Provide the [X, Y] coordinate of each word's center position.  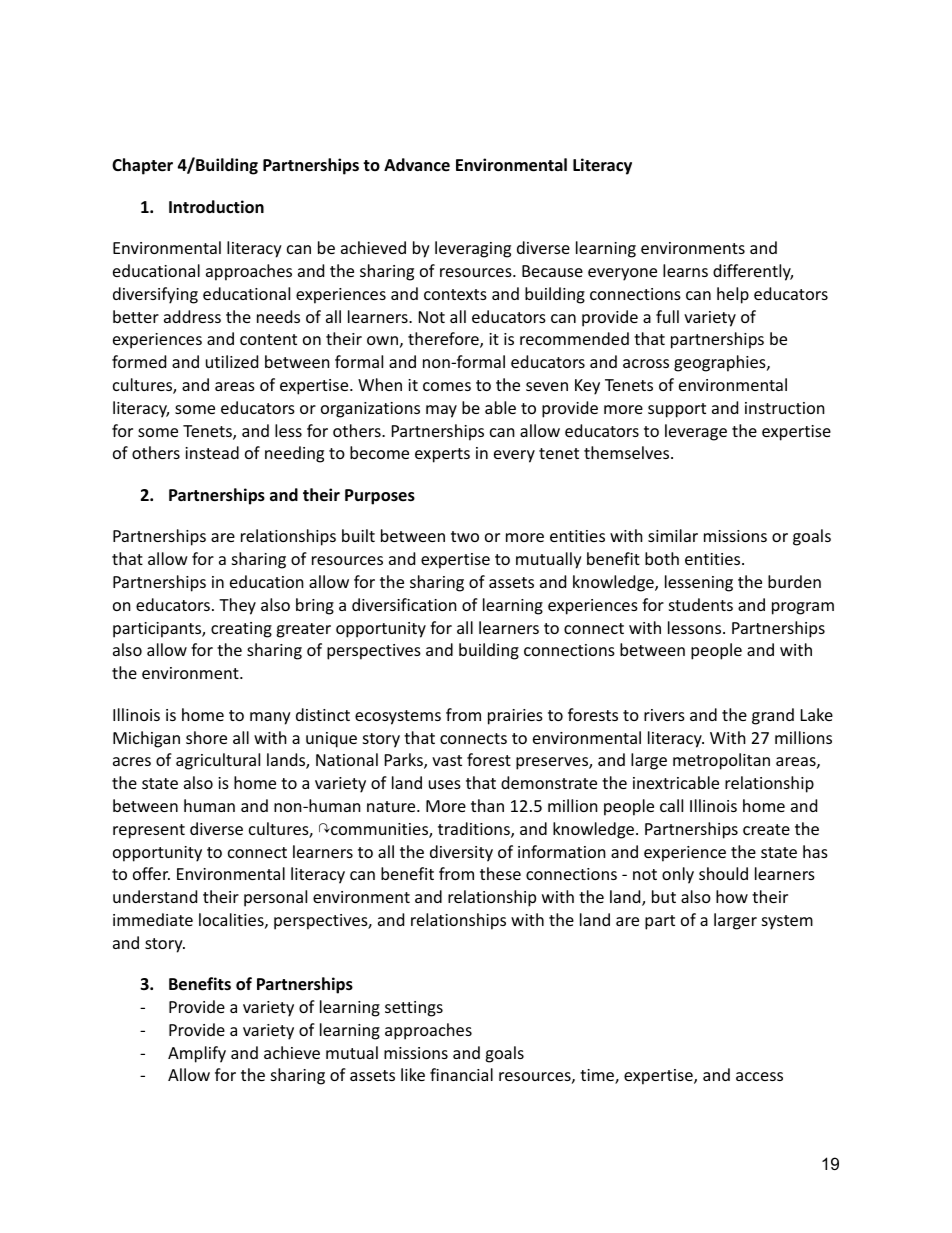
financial [461, 1074]
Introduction [216, 207]
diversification [404, 604]
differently [753, 272]
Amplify [197, 1054]
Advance [417, 164]
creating [241, 630]
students [701, 604]
